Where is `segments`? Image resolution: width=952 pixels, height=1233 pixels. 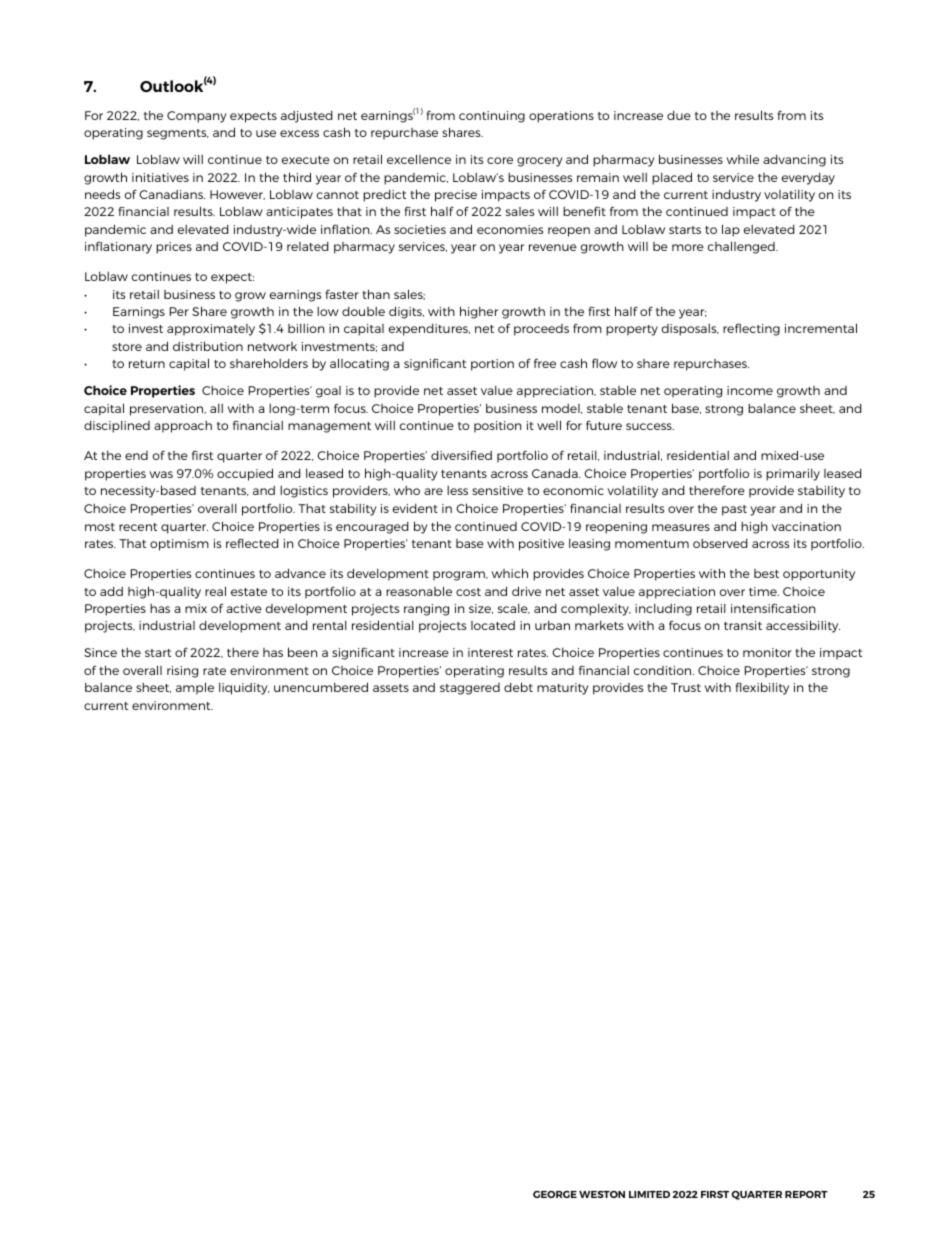
segments is located at coordinates (178, 134).
